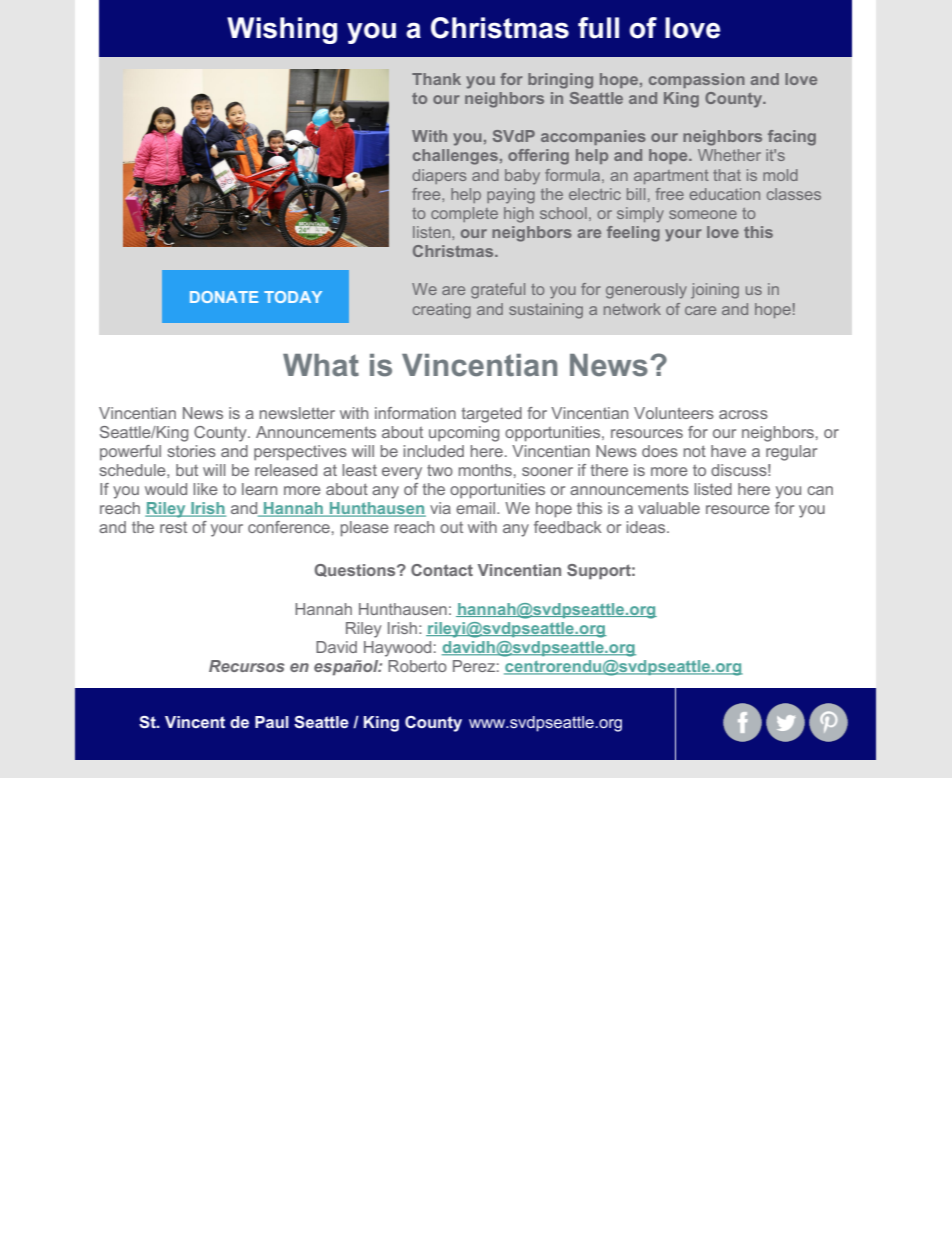 This page has width=952, height=1233. I want to click on like, so click(205, 489).
